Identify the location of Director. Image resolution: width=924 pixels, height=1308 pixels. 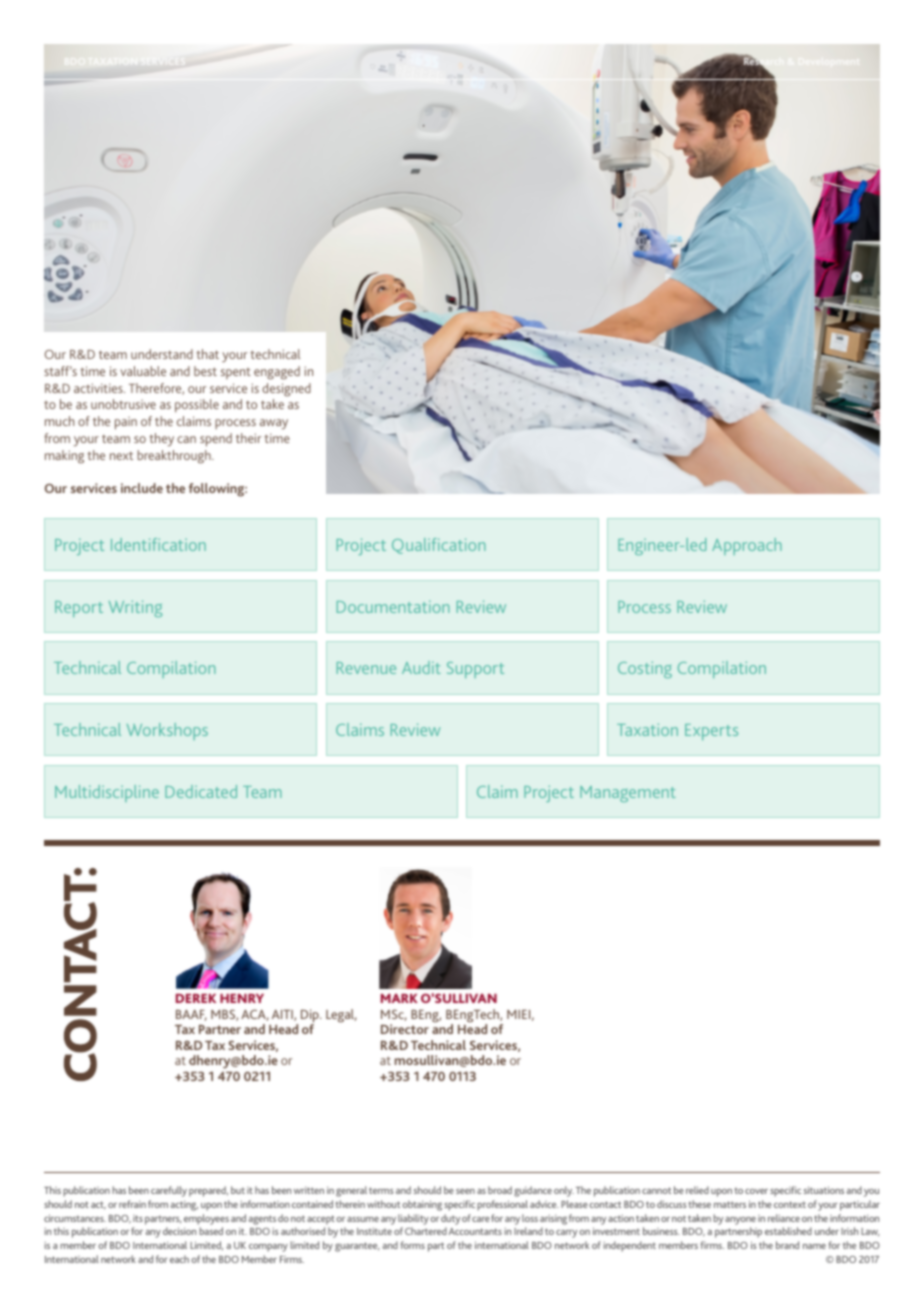
(405, 1029).
